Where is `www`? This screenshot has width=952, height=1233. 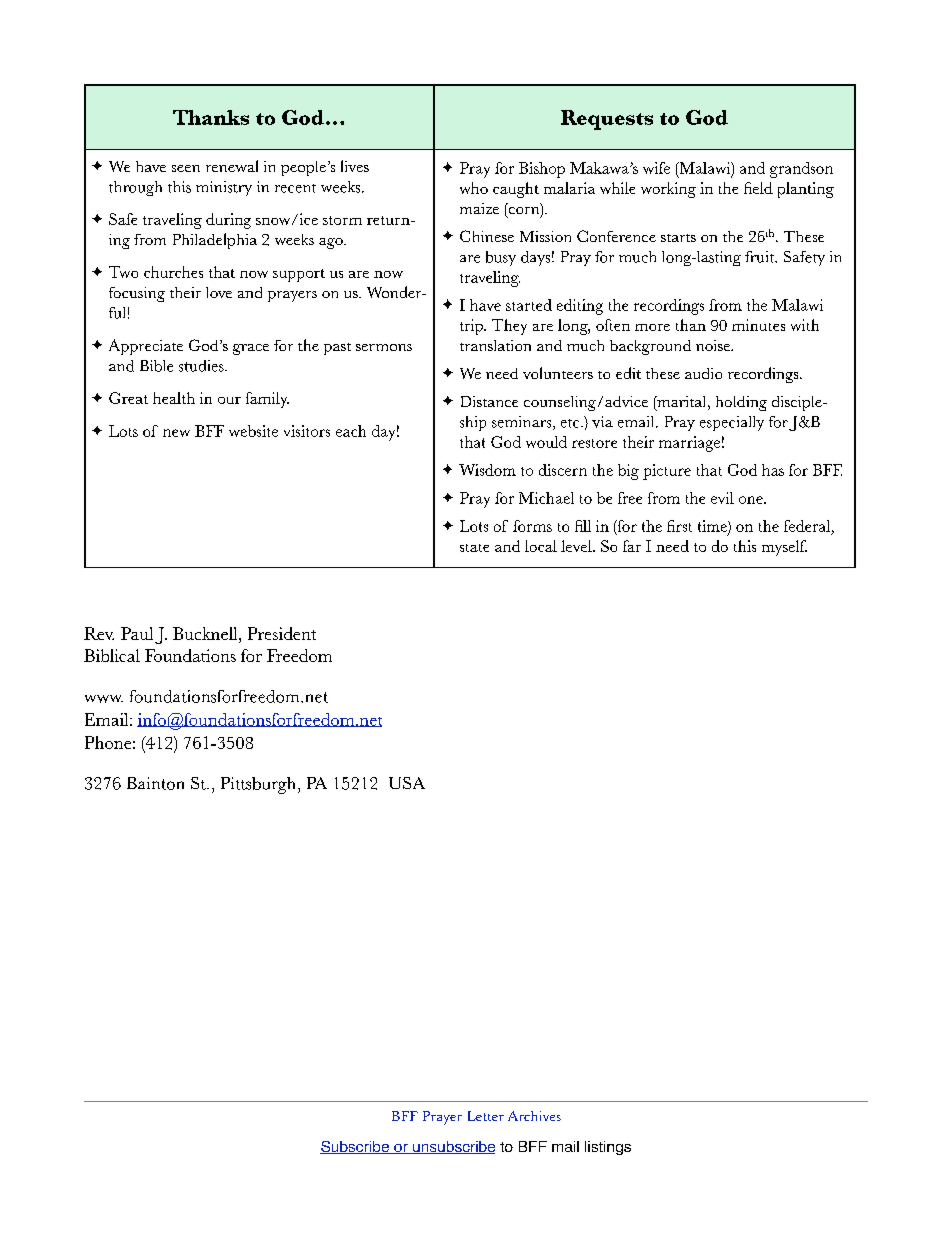 www is located at coordinates (104, 699).
